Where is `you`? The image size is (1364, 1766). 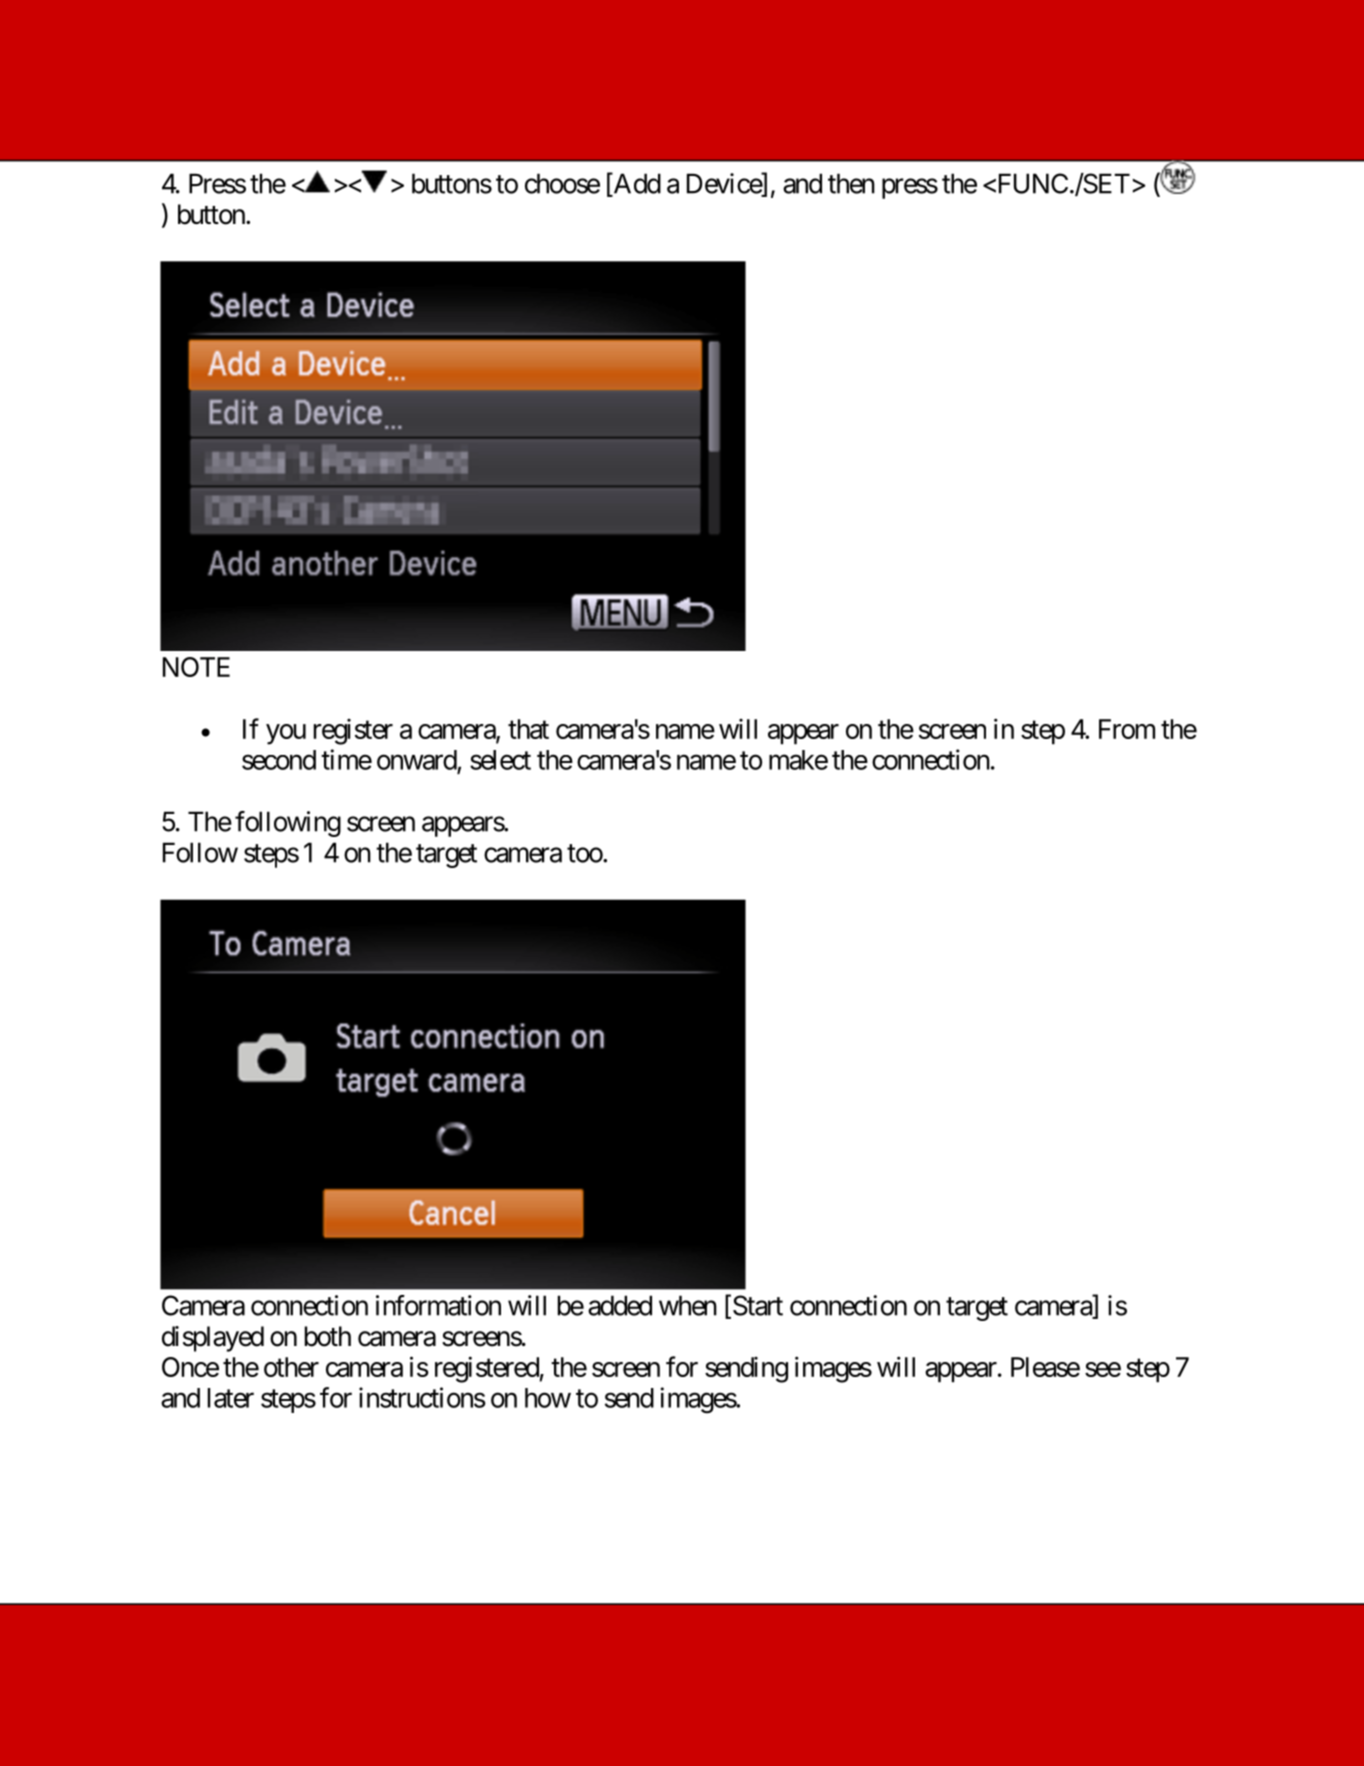
you is located at coordinates (286, 734).
